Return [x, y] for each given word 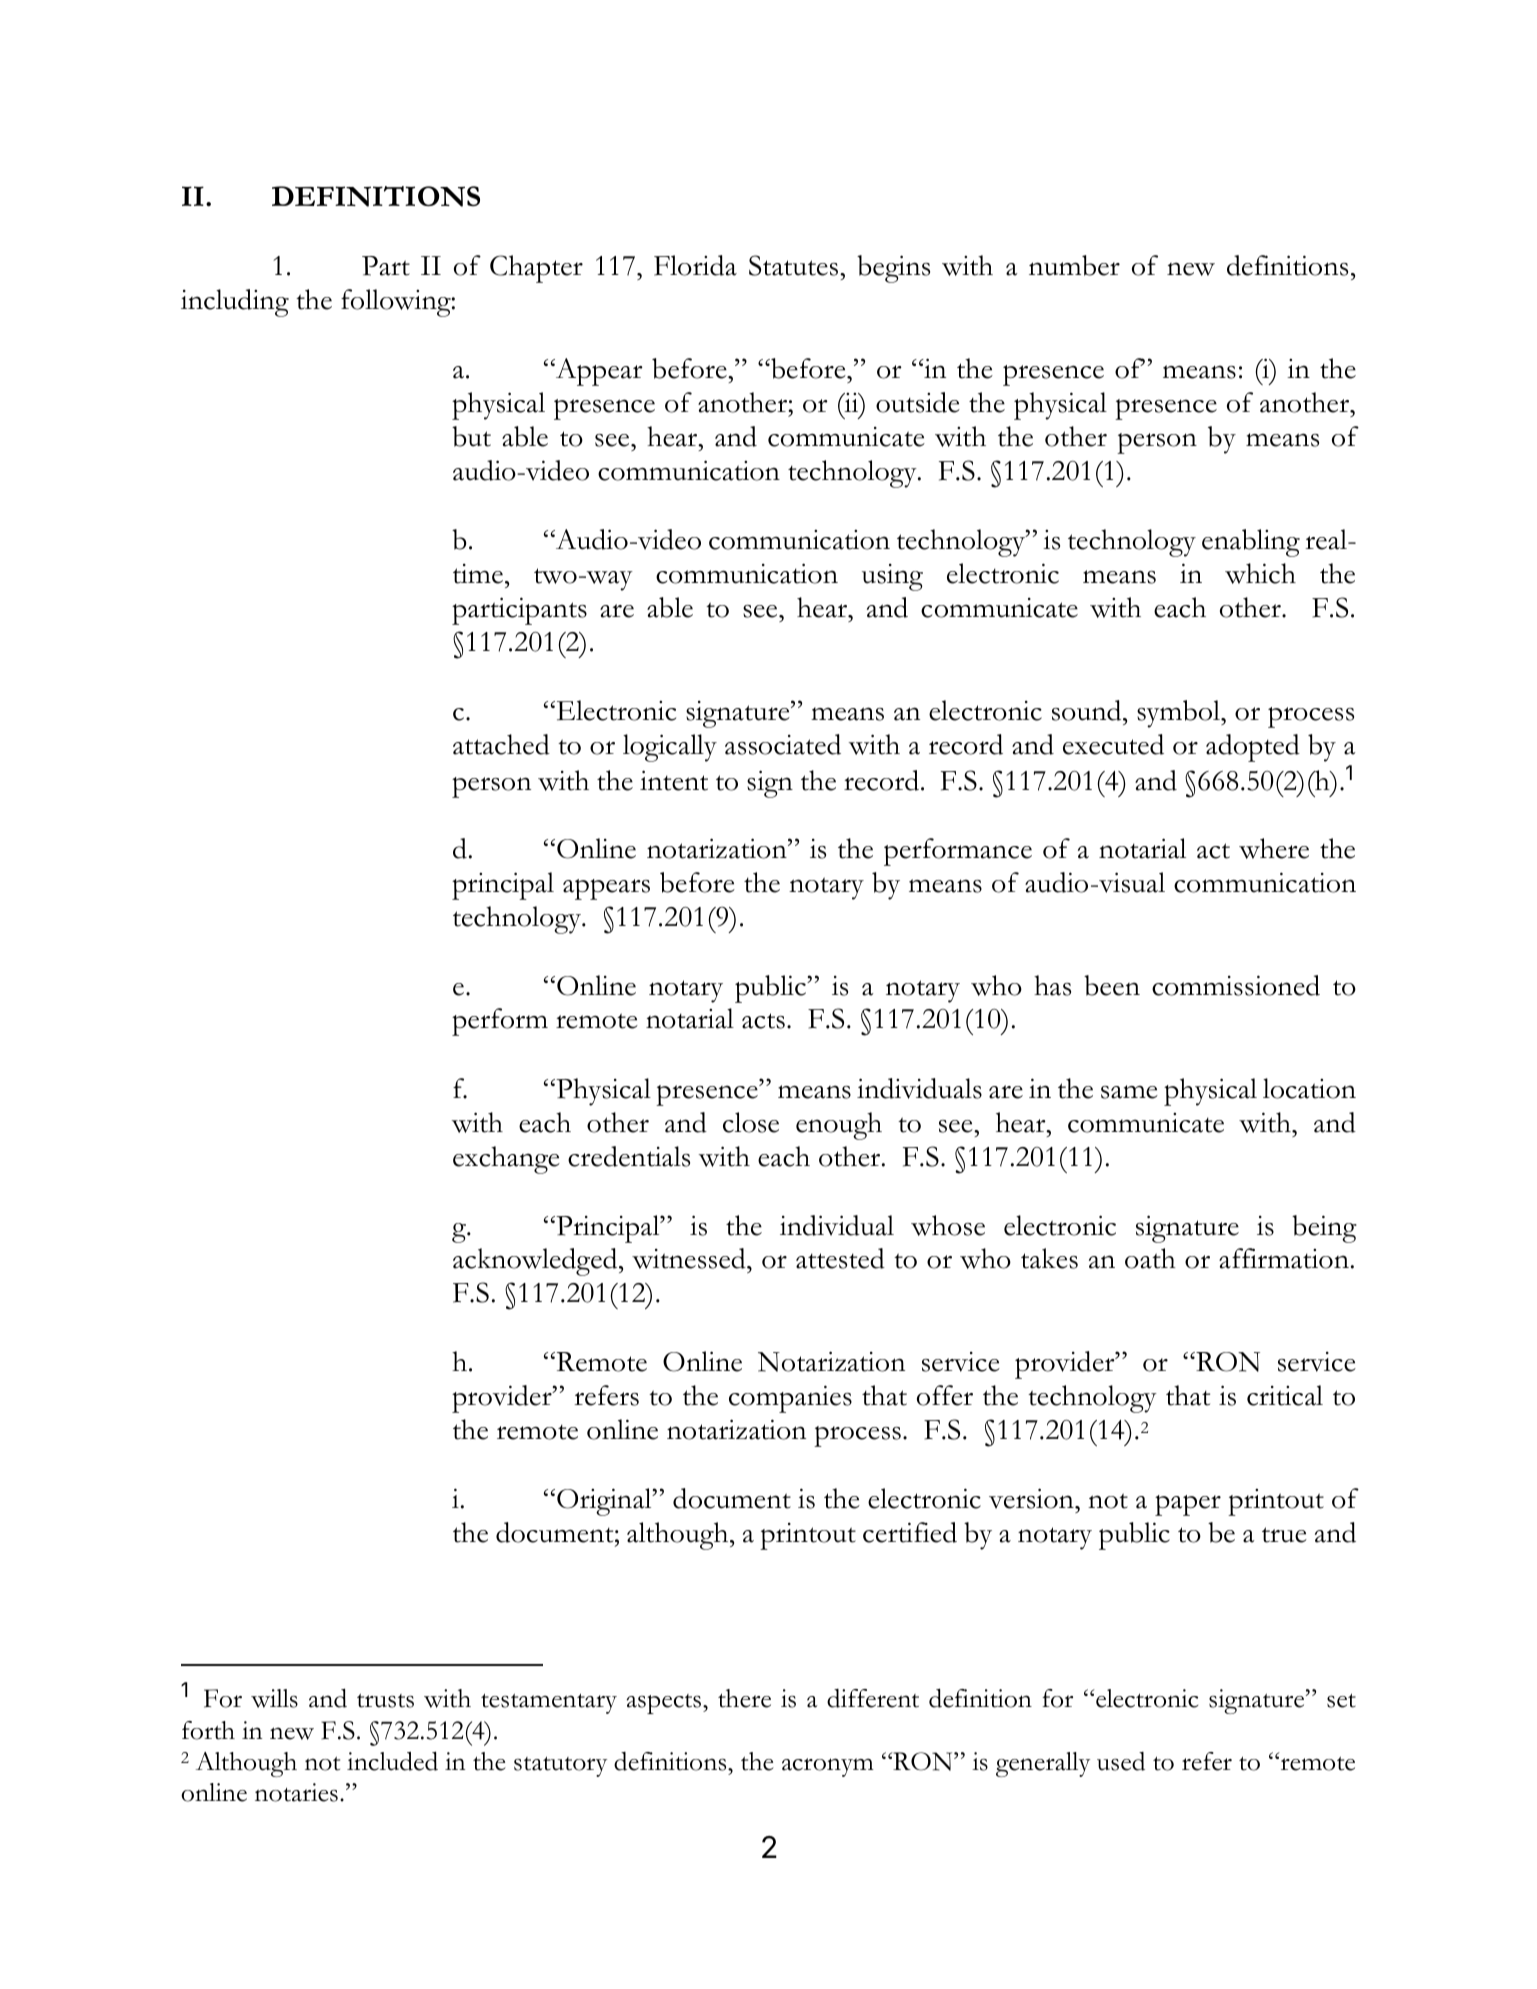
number [1074, 265]
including [235, 303]
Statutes [795, 265]
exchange [506, 1160]
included [392, 1761]
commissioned [1236, 985]
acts [763, 1021]
